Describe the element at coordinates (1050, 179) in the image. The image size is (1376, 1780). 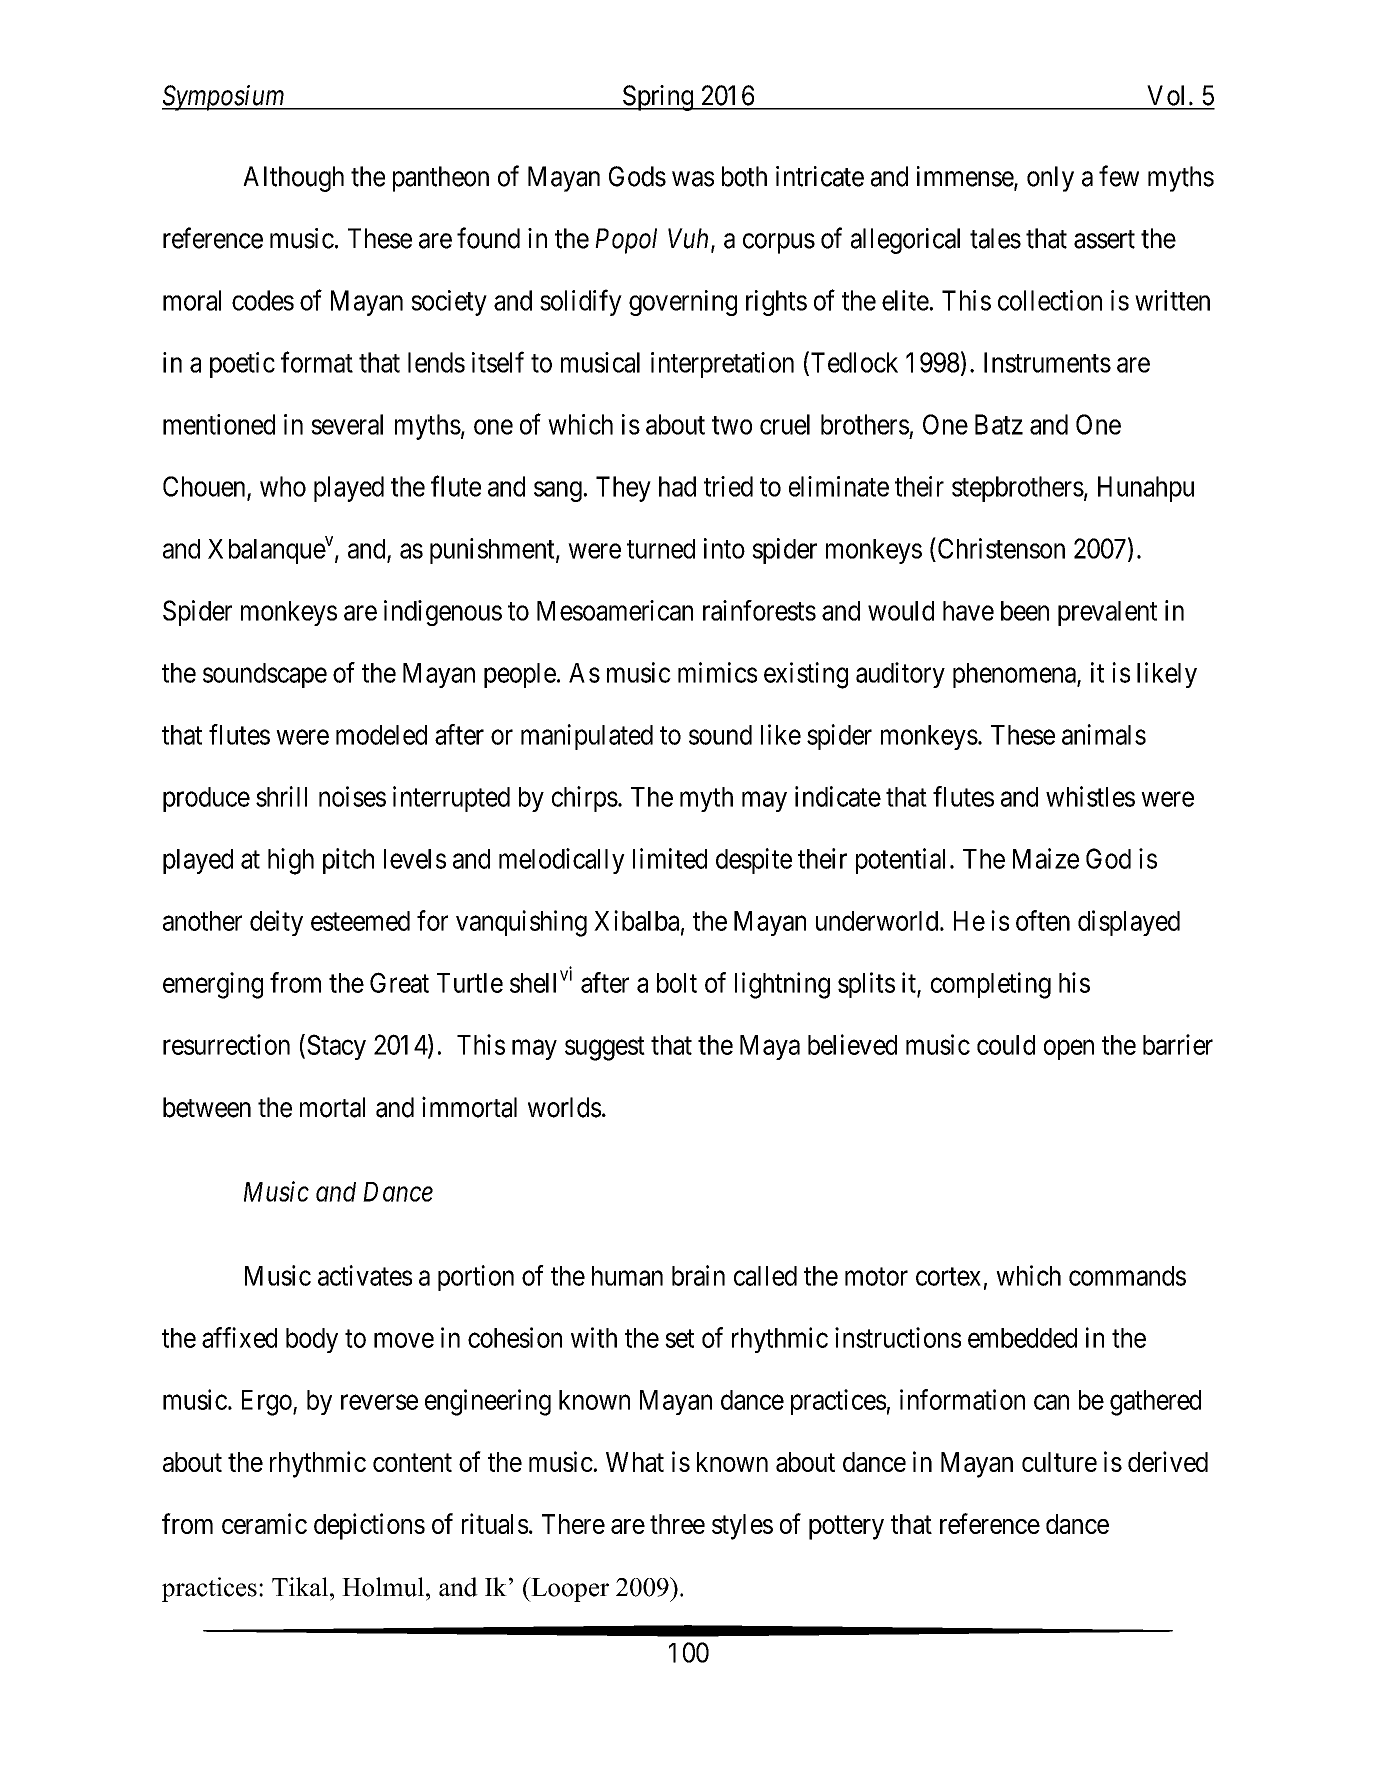
I see `only` at that location.
